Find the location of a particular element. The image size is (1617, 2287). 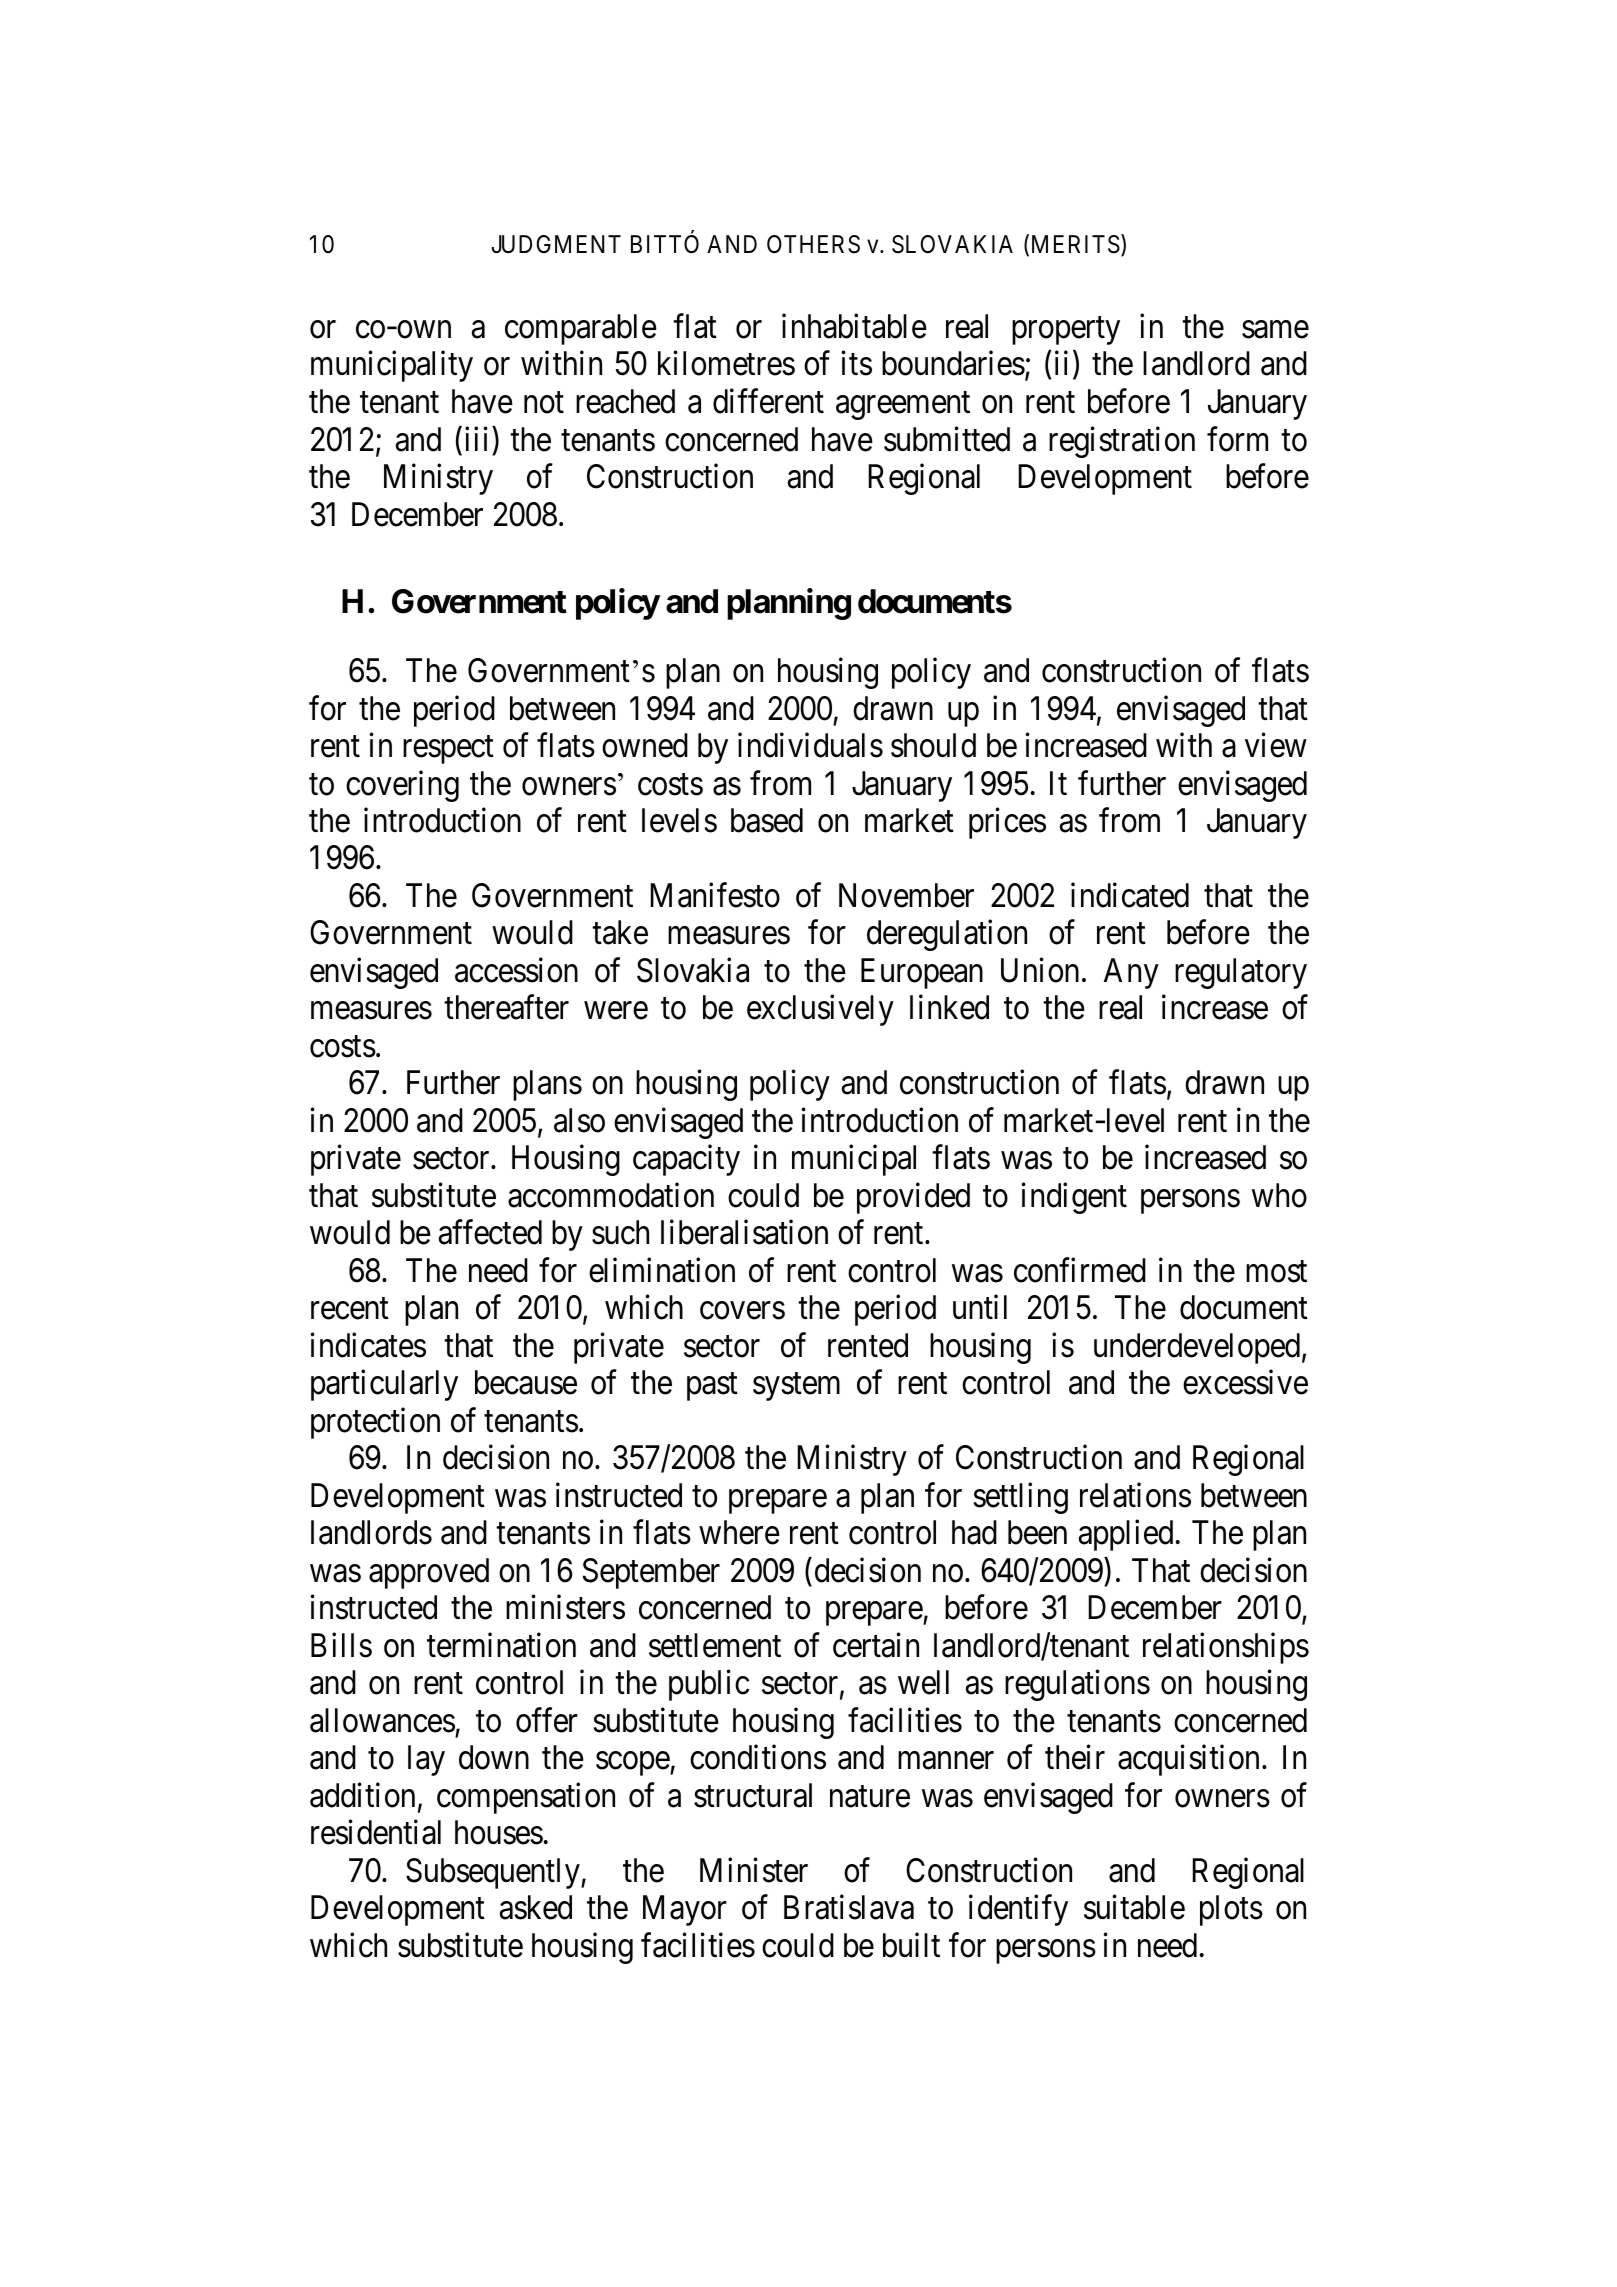

suitable is located at coordinates (1134, 1907).
